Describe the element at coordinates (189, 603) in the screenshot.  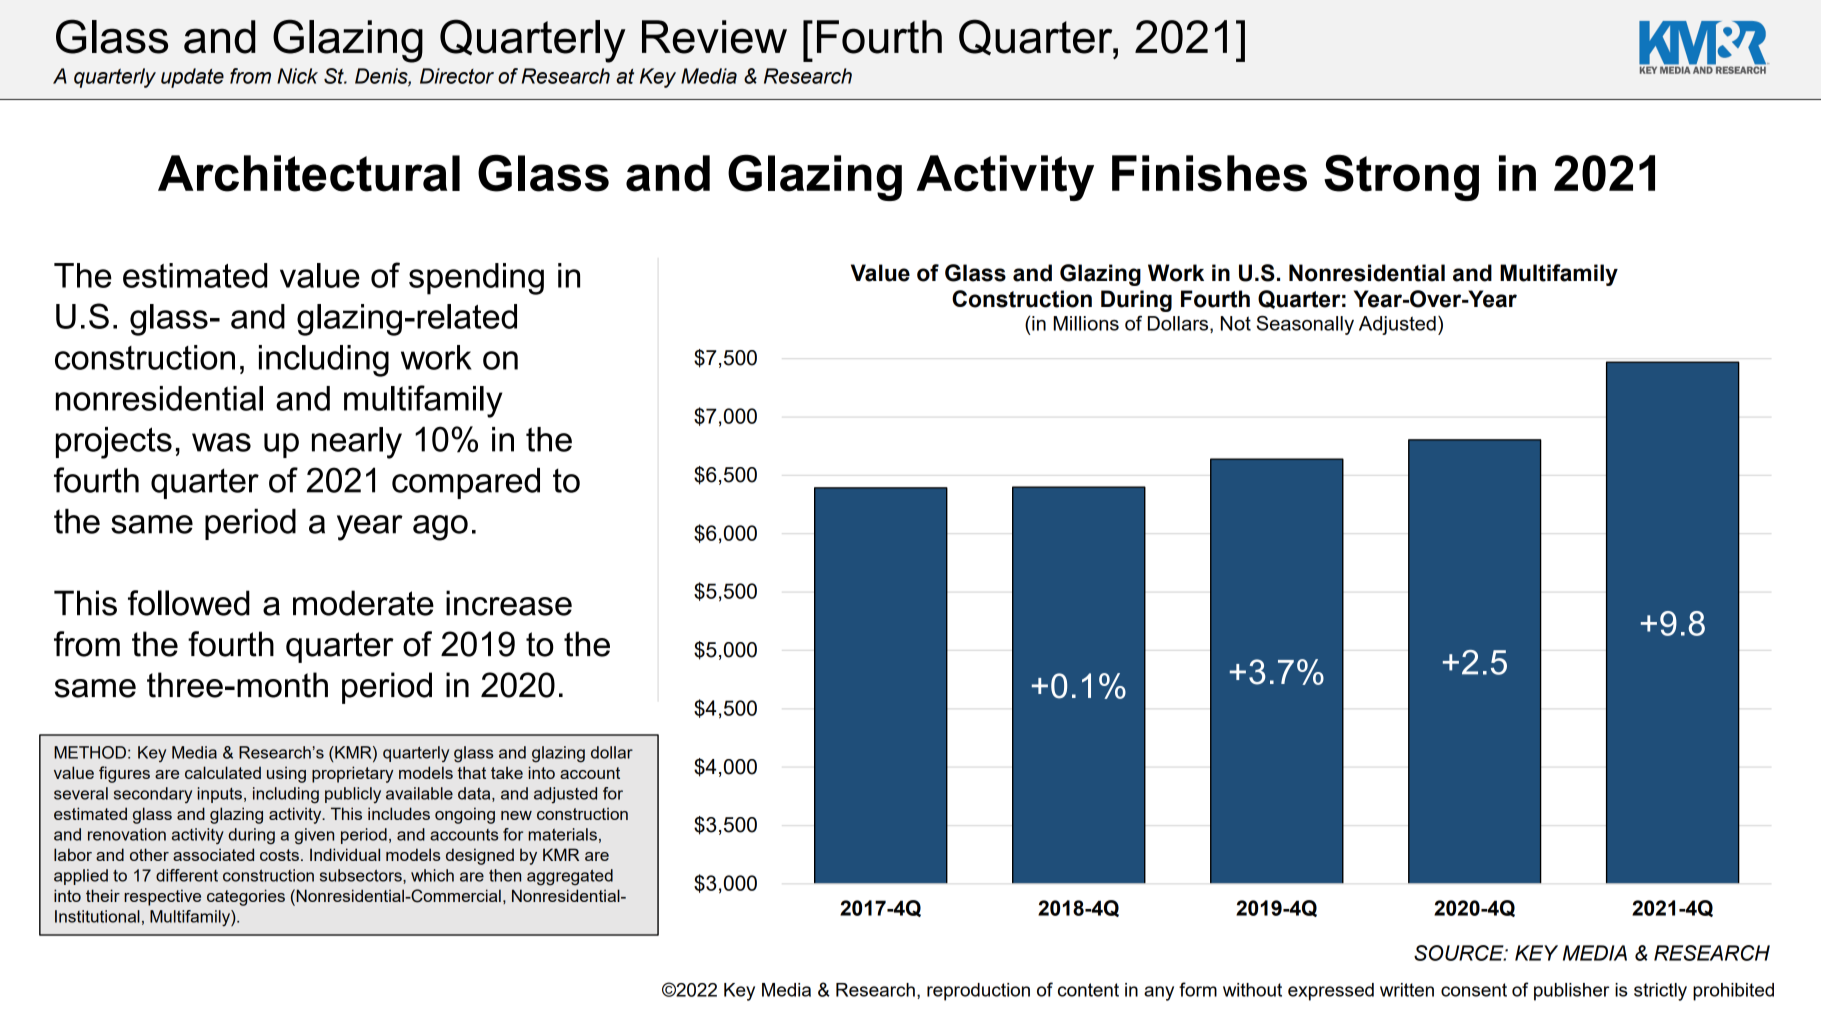
I see `followed` at that location.
